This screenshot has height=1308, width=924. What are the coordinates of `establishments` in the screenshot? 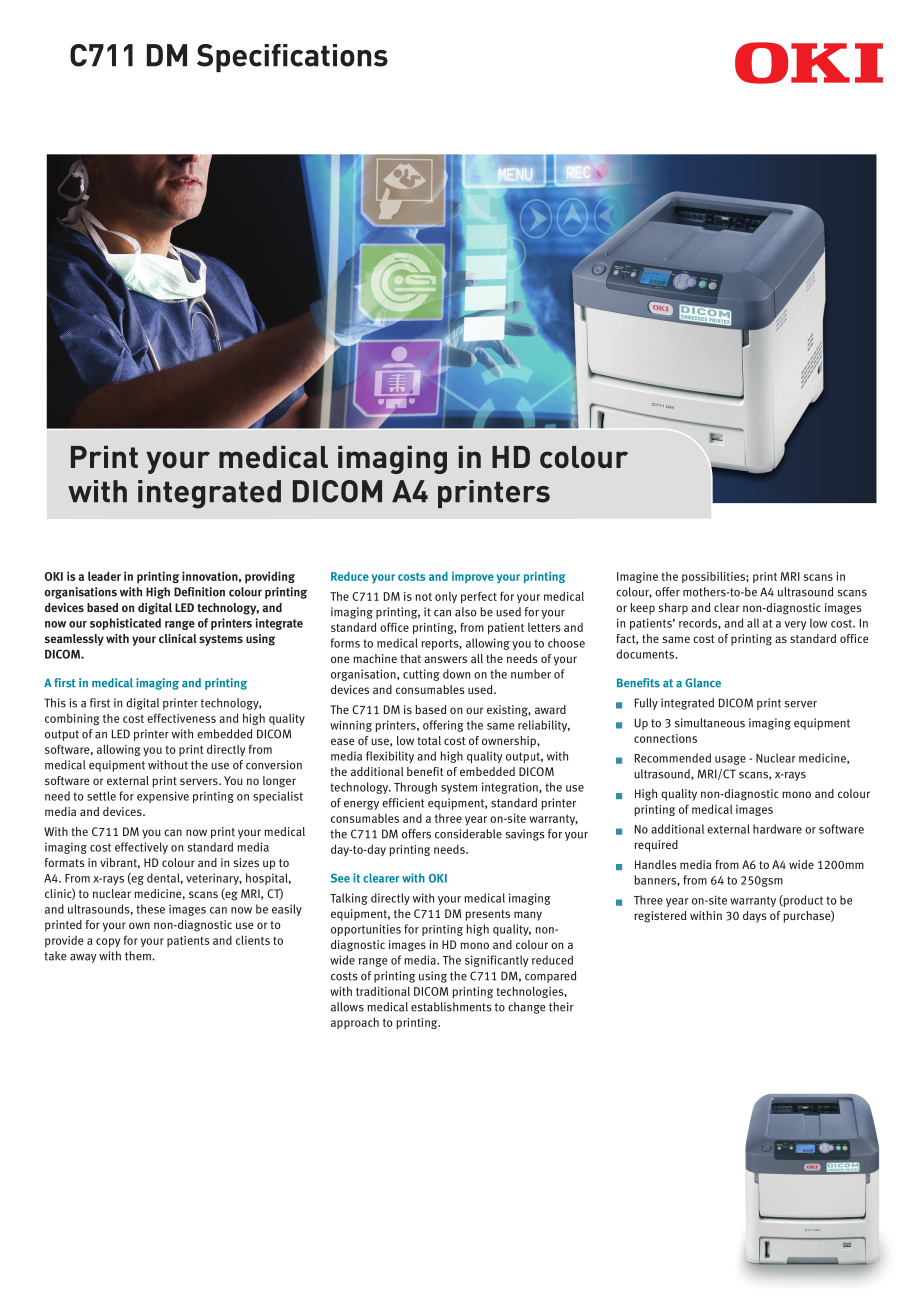 It's located at (451, 1007).
